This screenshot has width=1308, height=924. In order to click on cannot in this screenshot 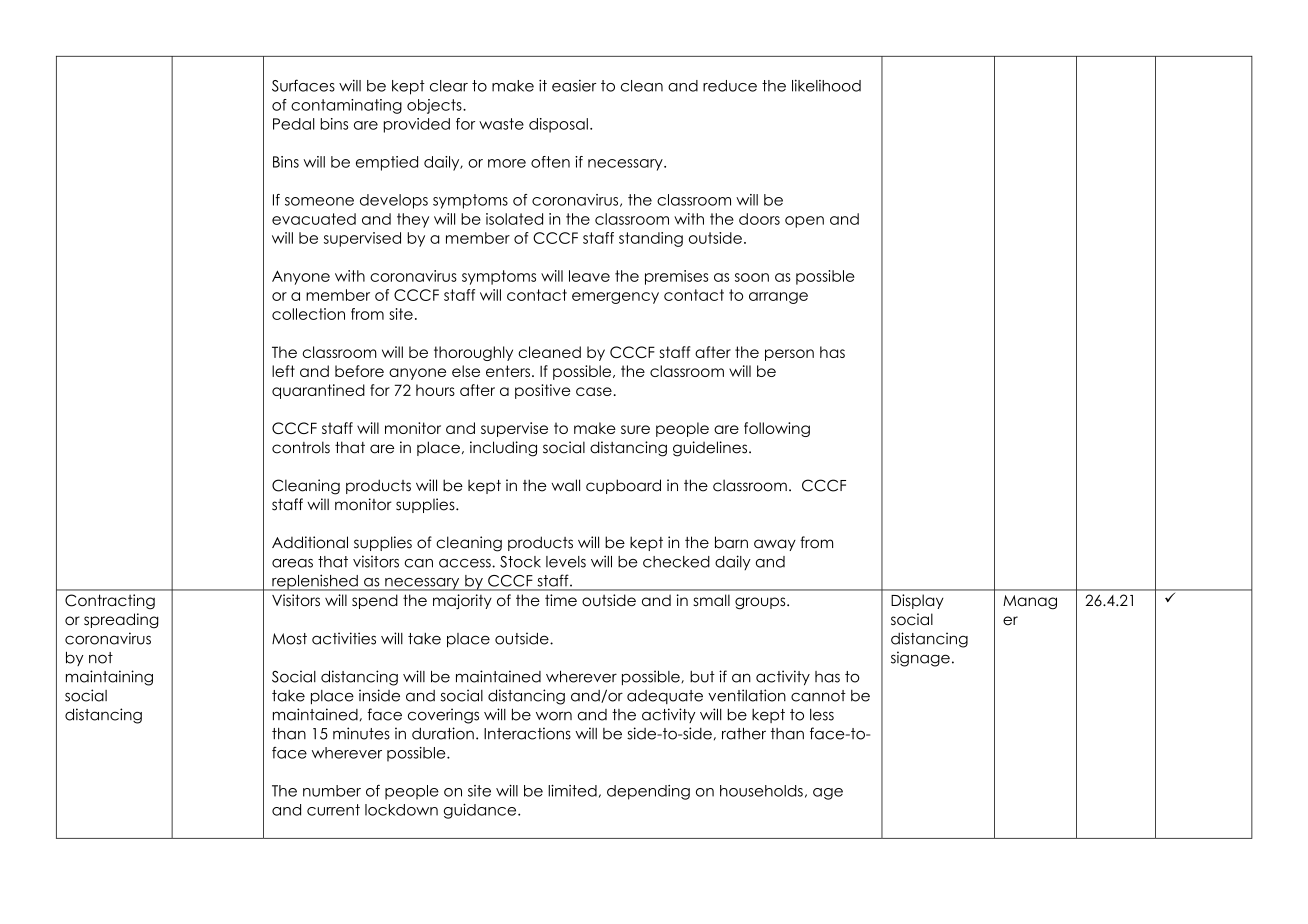, I will do `click(818, 696)`.
